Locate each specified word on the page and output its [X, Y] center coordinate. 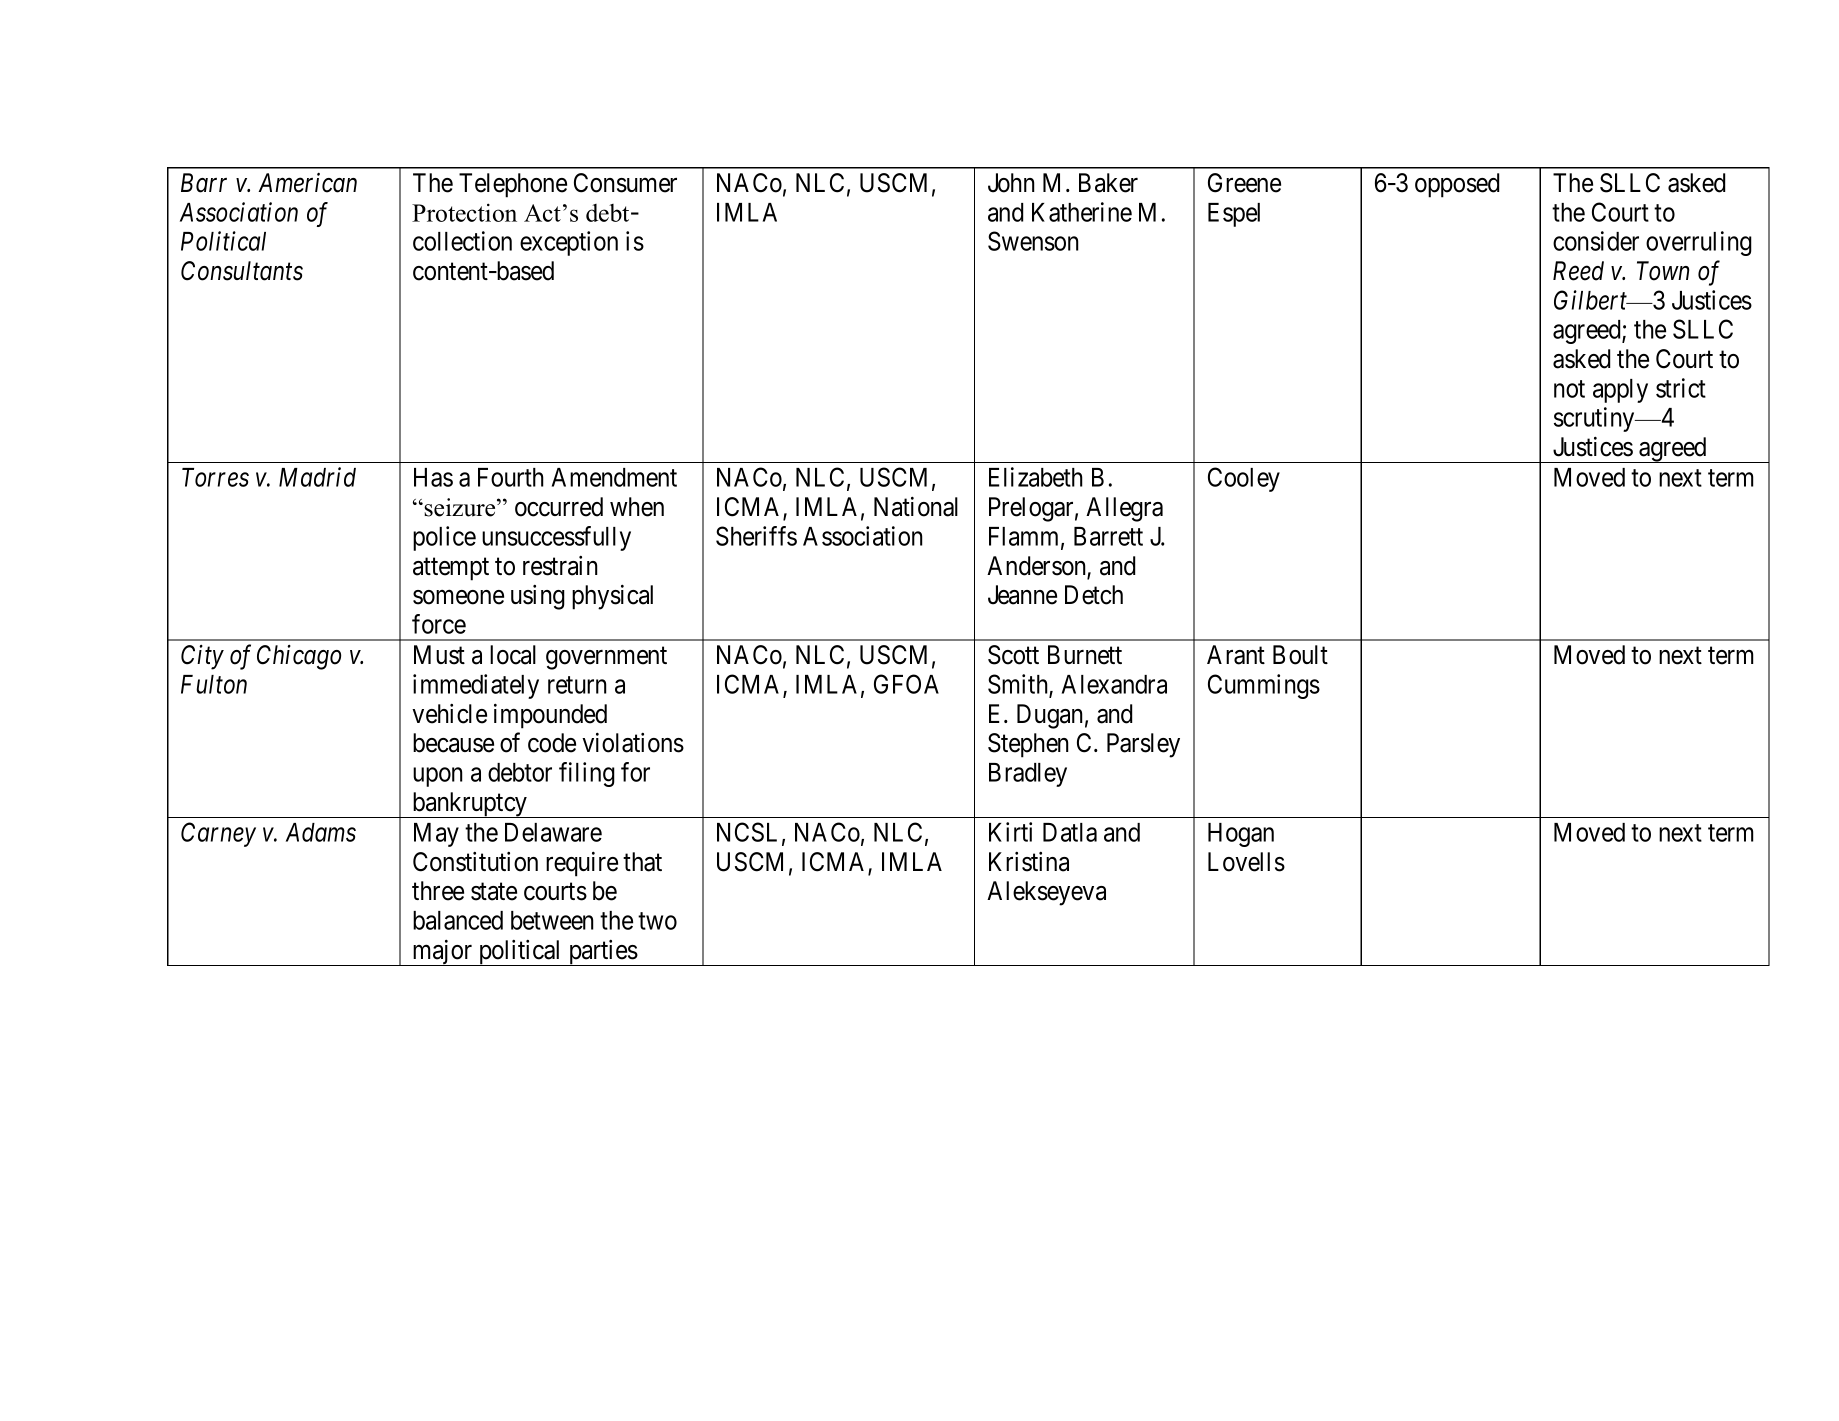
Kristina [1029, 862]
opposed [1457, 185]
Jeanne [1022, 595]
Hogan [1241, 835]
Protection [464, 212]
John [1011, 183]
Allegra [1124, 509]
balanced [458, 920]
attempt [451, 569]
